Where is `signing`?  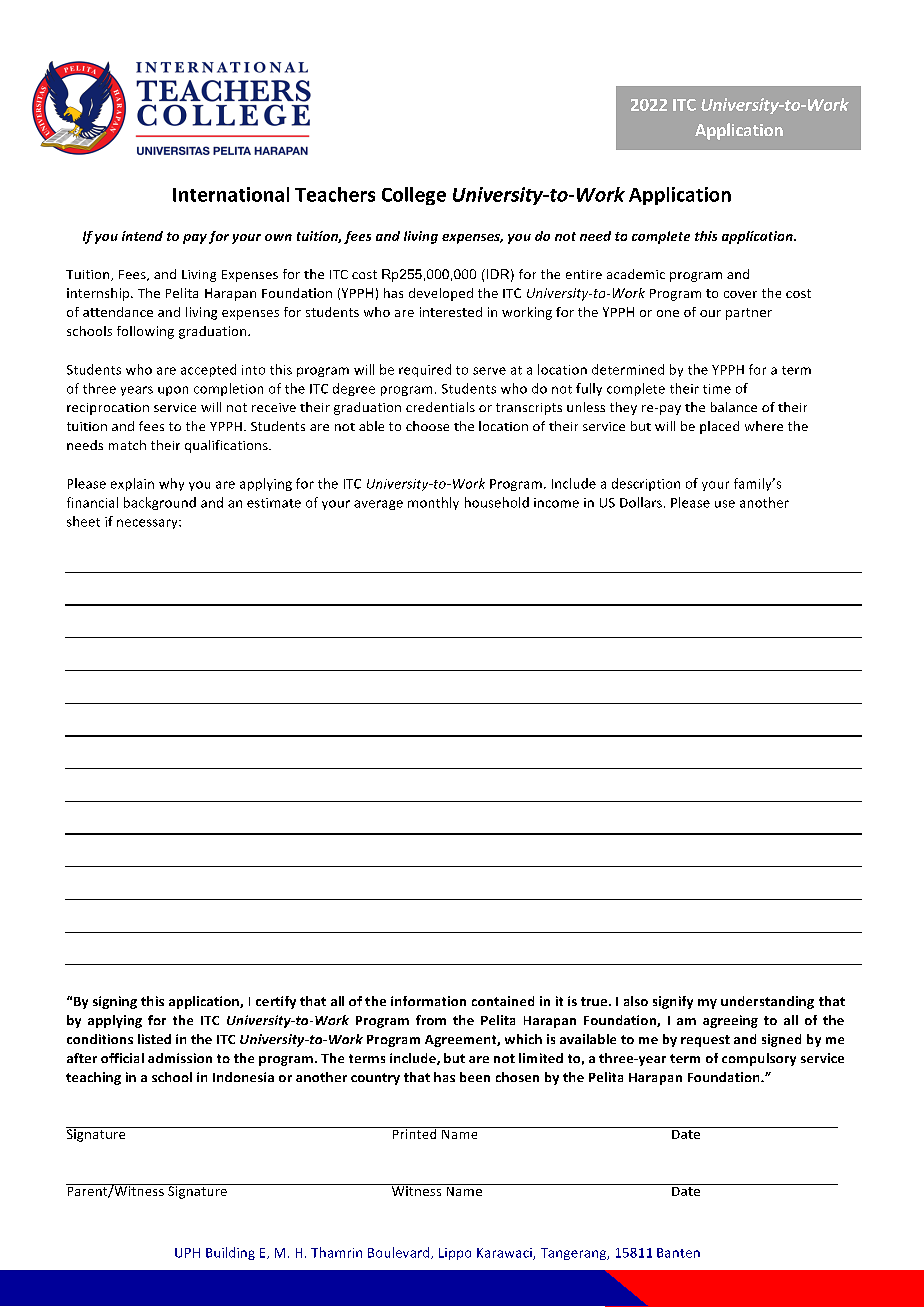
signing is located at coordinates (115, 1002).
